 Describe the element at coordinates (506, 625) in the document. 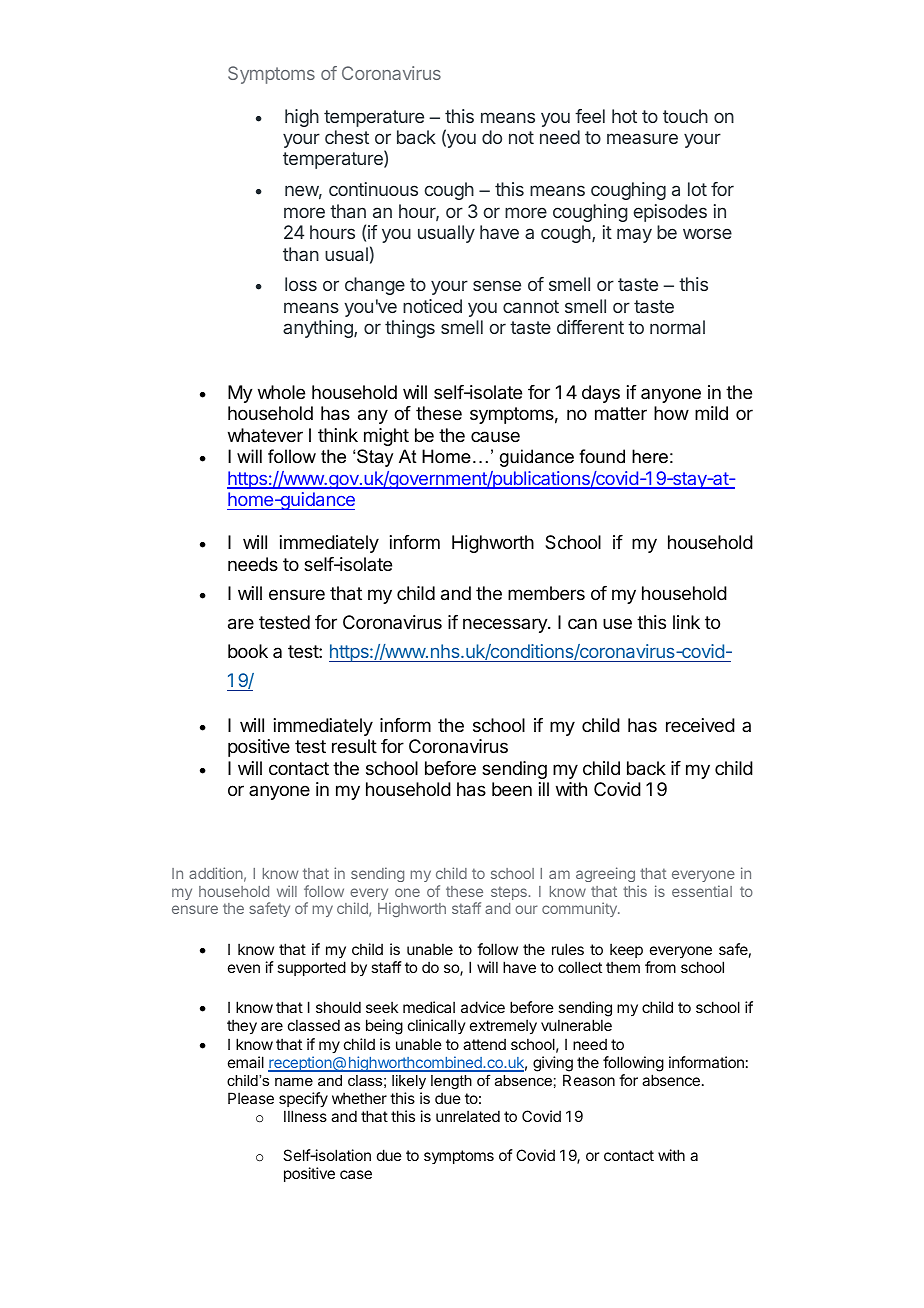

I see `necessary` at that location.
